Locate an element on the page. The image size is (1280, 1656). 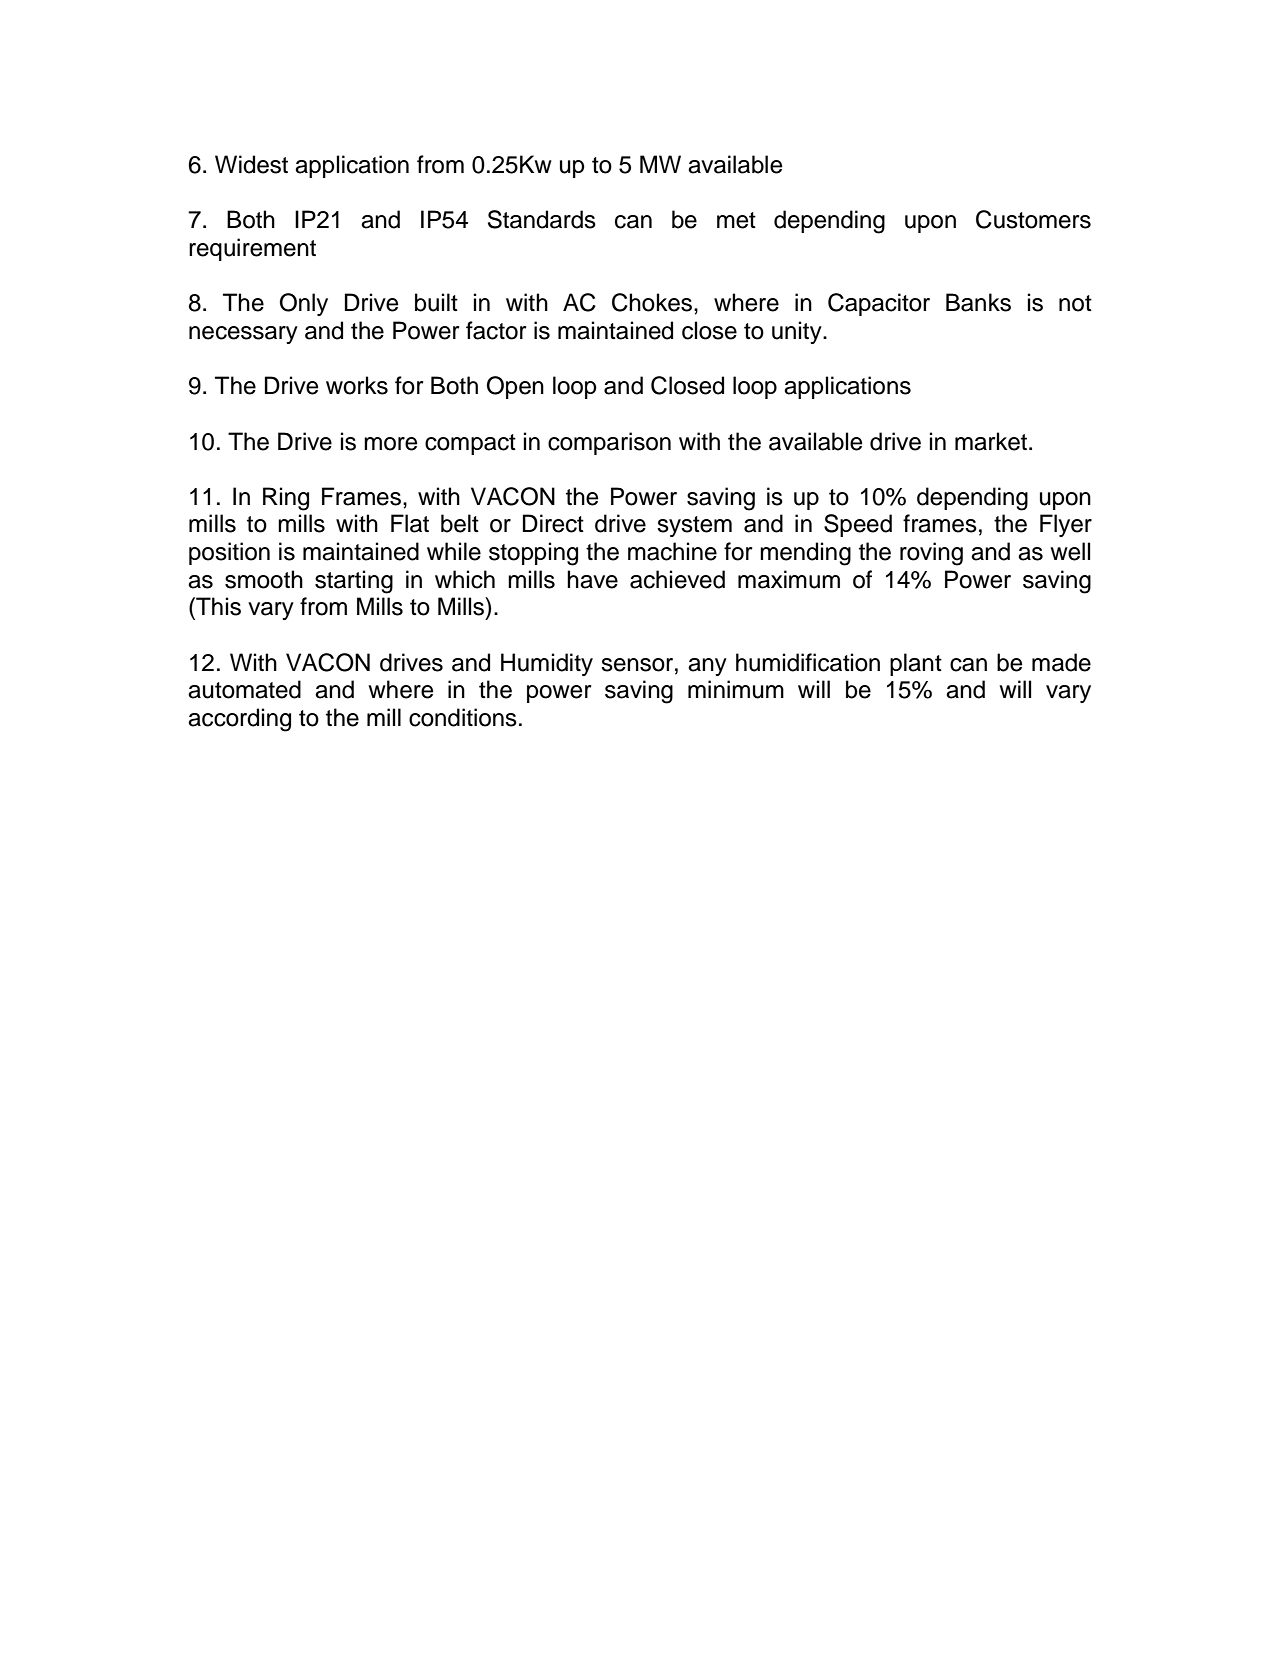
minimum is located at coordinates (736, 689).
